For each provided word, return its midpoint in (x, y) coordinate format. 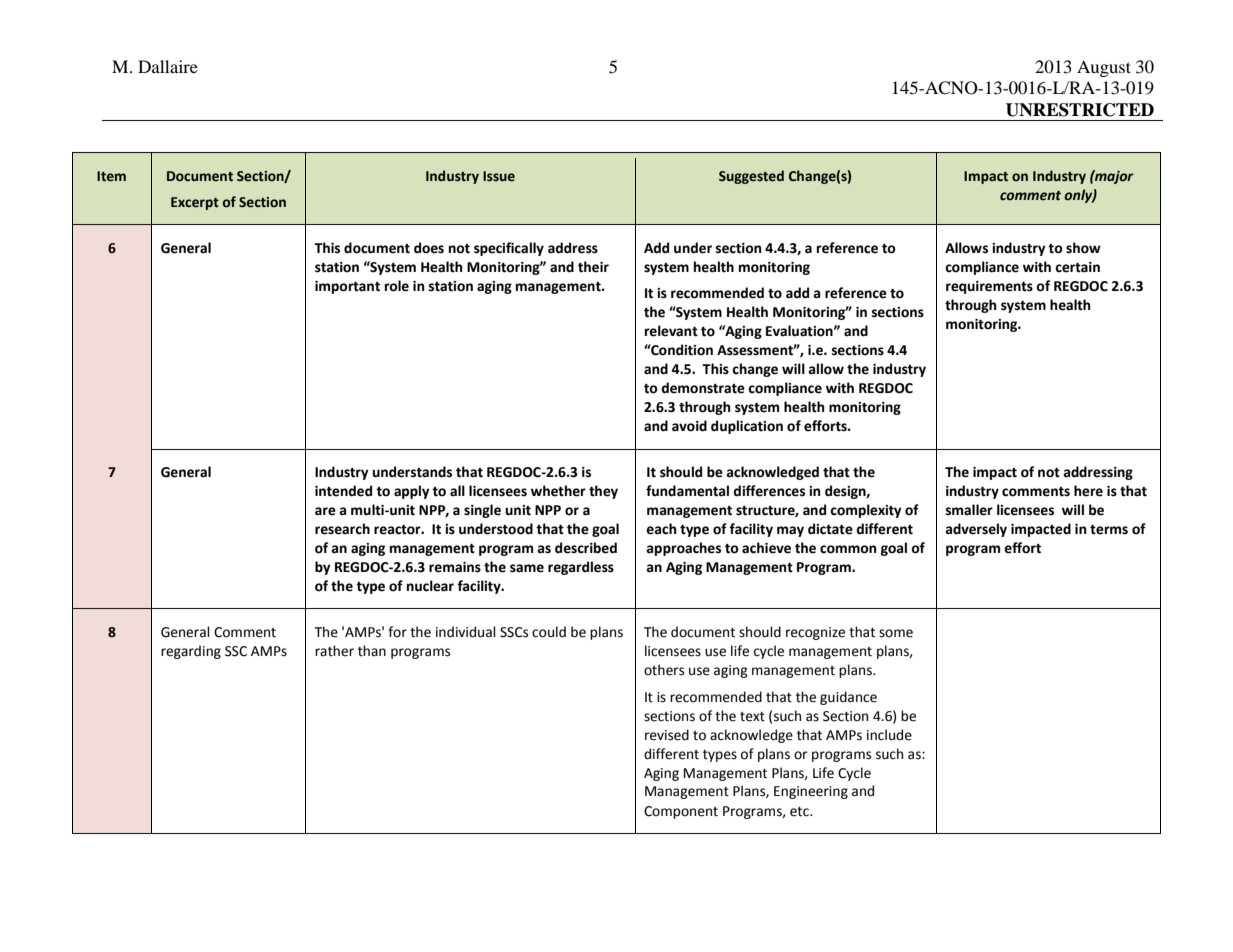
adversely (976, 530)
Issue (499, 176)
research (342, 529)
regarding (191, 652)
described (586, 548)
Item (111, 176)
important (347, 287)
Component (681, 812)
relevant (671, 331)
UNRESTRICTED (1080, 110)
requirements (989, 287)
